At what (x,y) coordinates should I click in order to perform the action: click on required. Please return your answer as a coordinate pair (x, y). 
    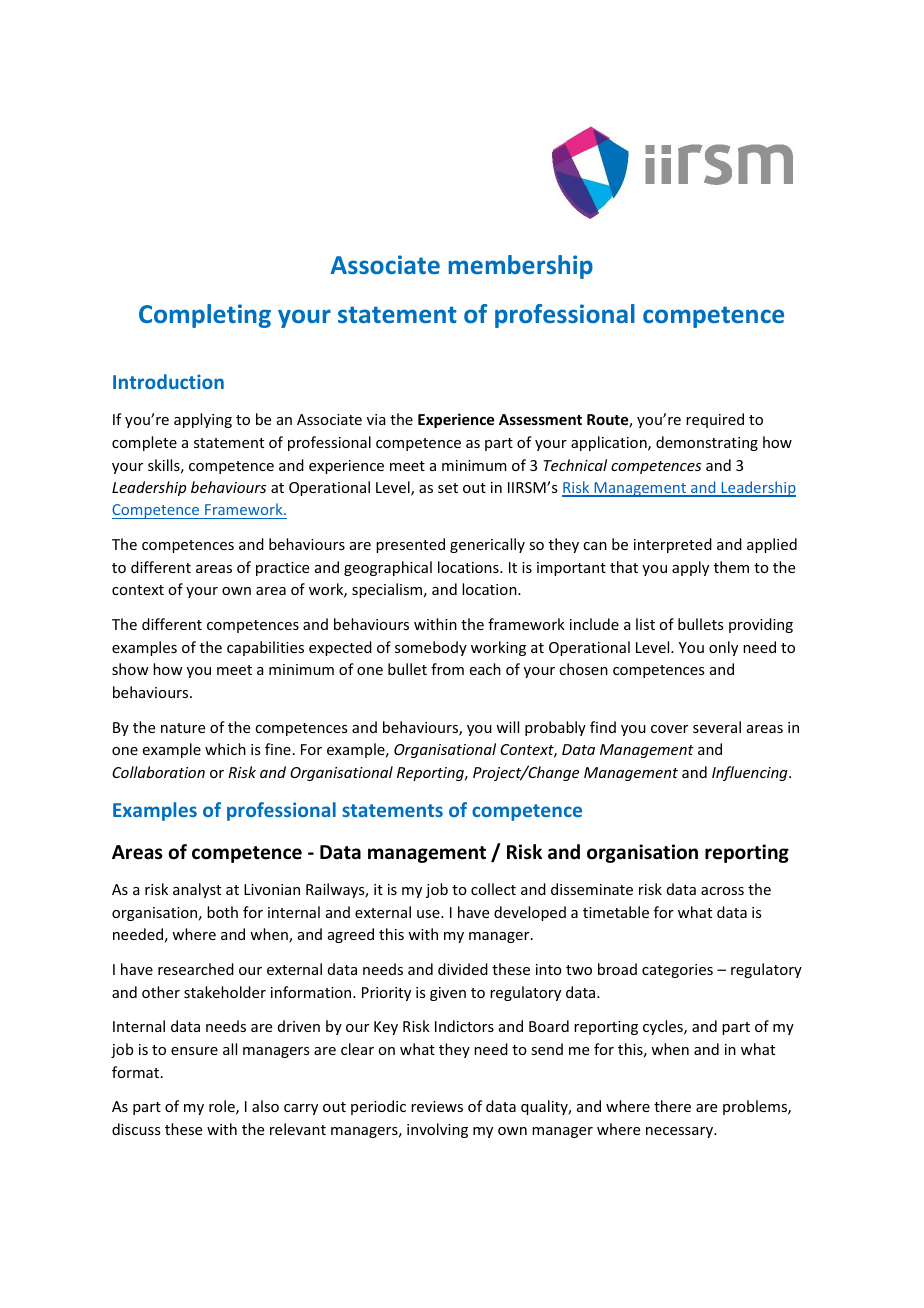
    Looking at the image, I should click on (715, 420).
